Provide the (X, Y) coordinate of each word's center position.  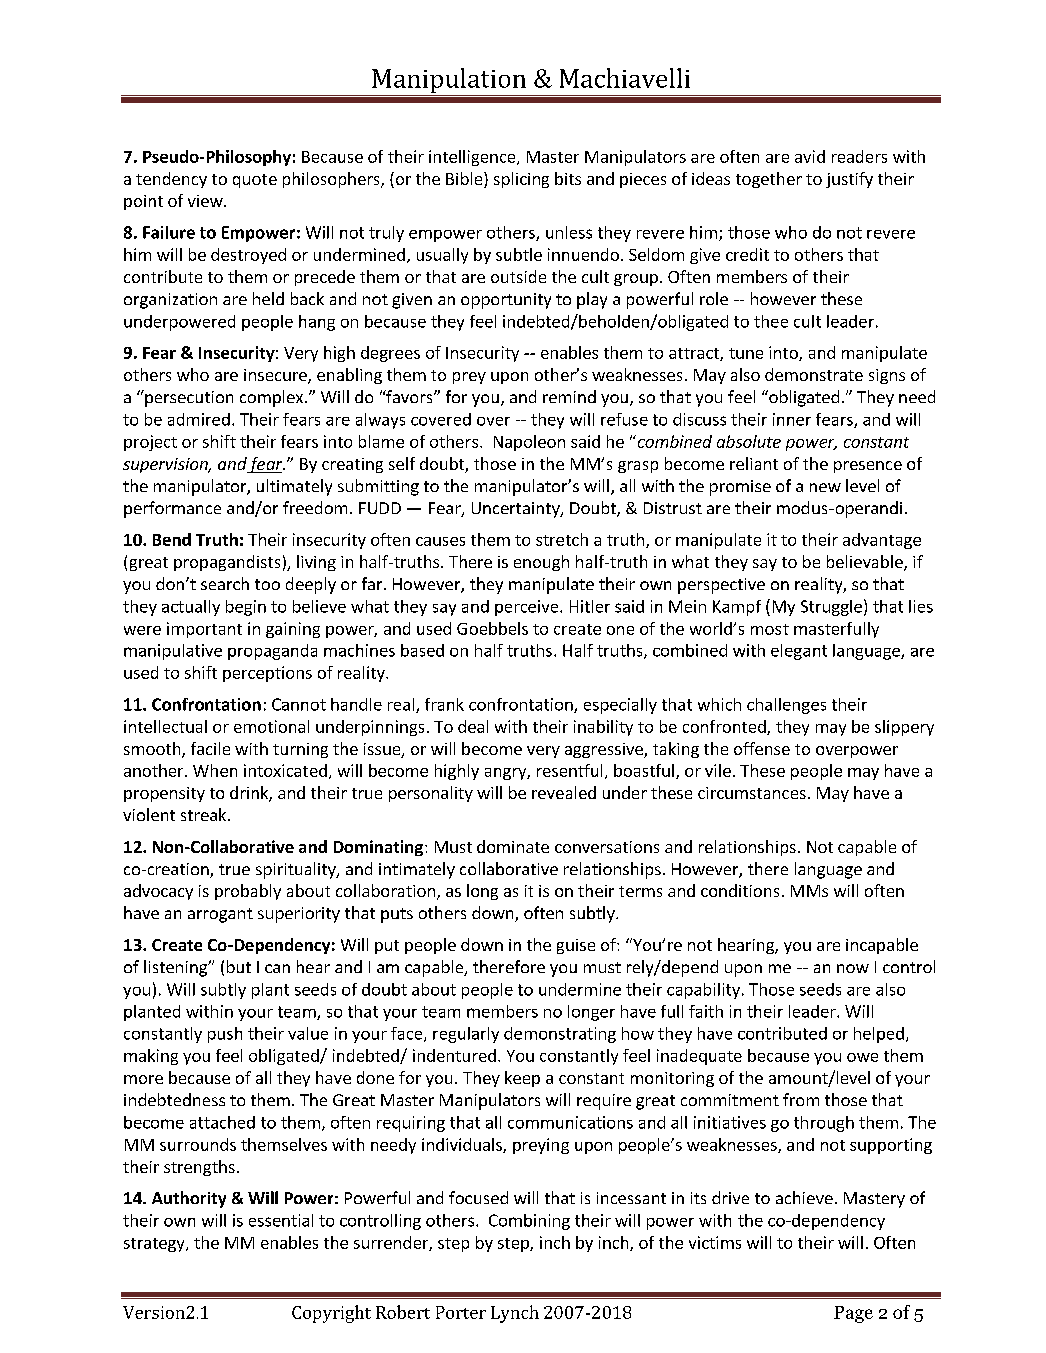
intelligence (473, 158)
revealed (564, 792)
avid (810, 156)
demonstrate (814, 374)
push (225, 1035)
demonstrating (560, 1035)
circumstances (752, 793)
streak (205, 814)
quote (255, 181)
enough (541, 563)
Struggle (831, 608)
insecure (276, 376)
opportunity (506, 301)
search (225, 583)
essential (281, 1220)
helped (879, 1035)
